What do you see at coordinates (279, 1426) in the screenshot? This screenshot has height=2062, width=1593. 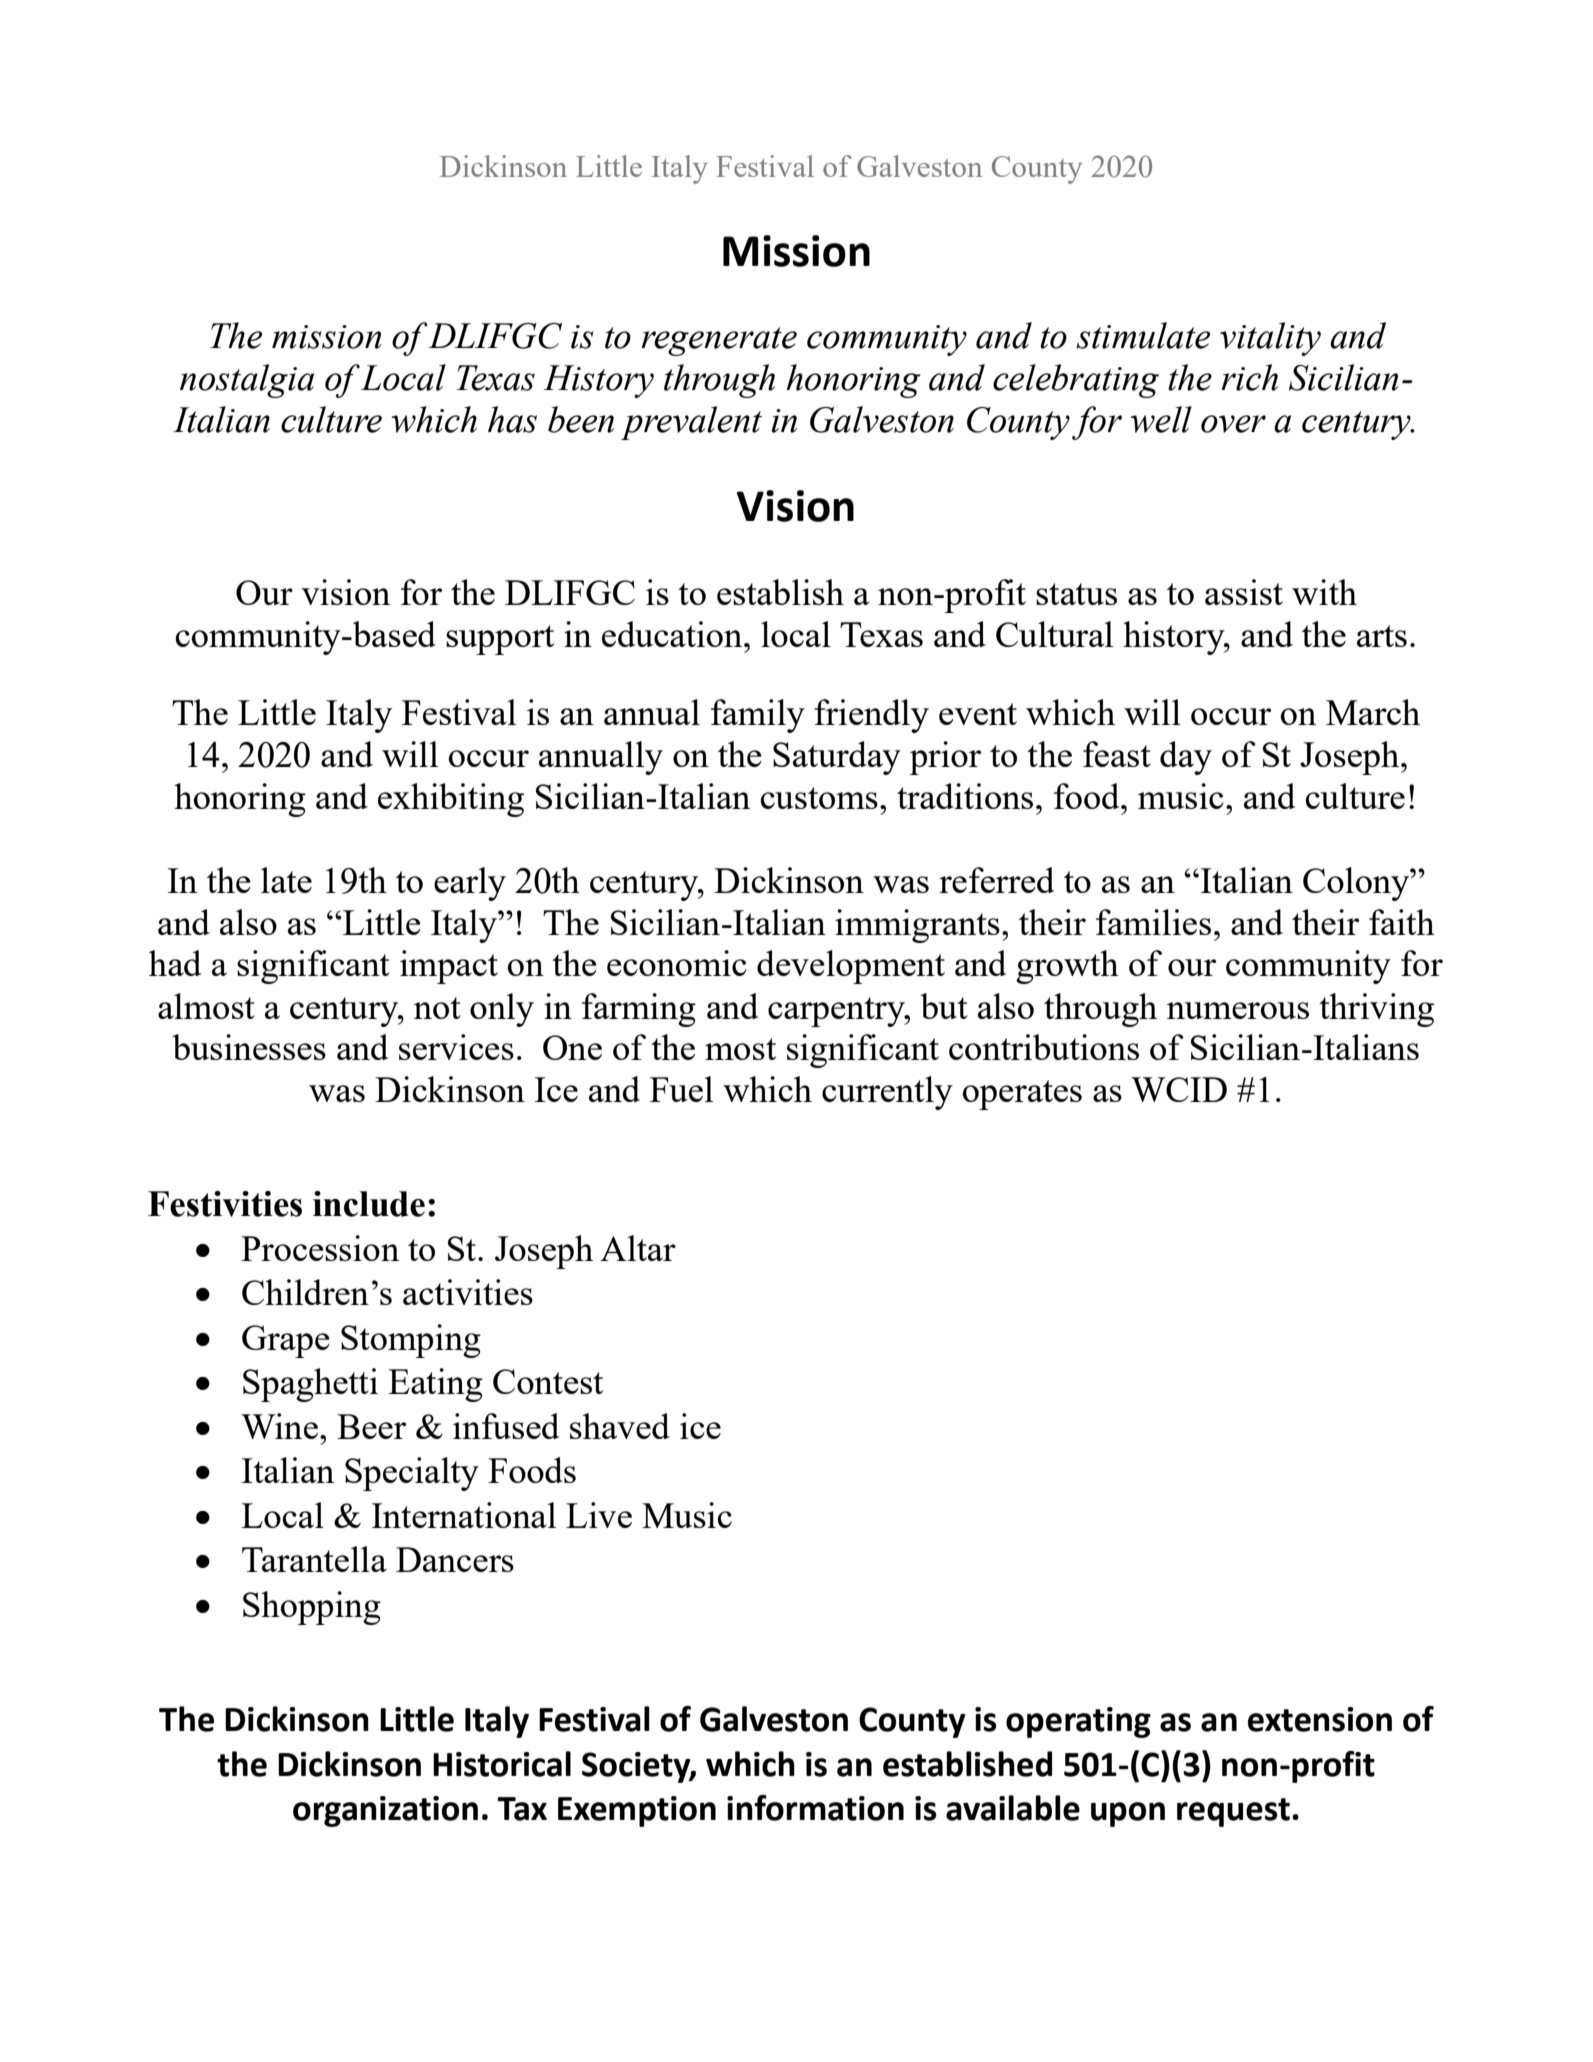 I see `Wine` at bounding box center [279, 1426].
